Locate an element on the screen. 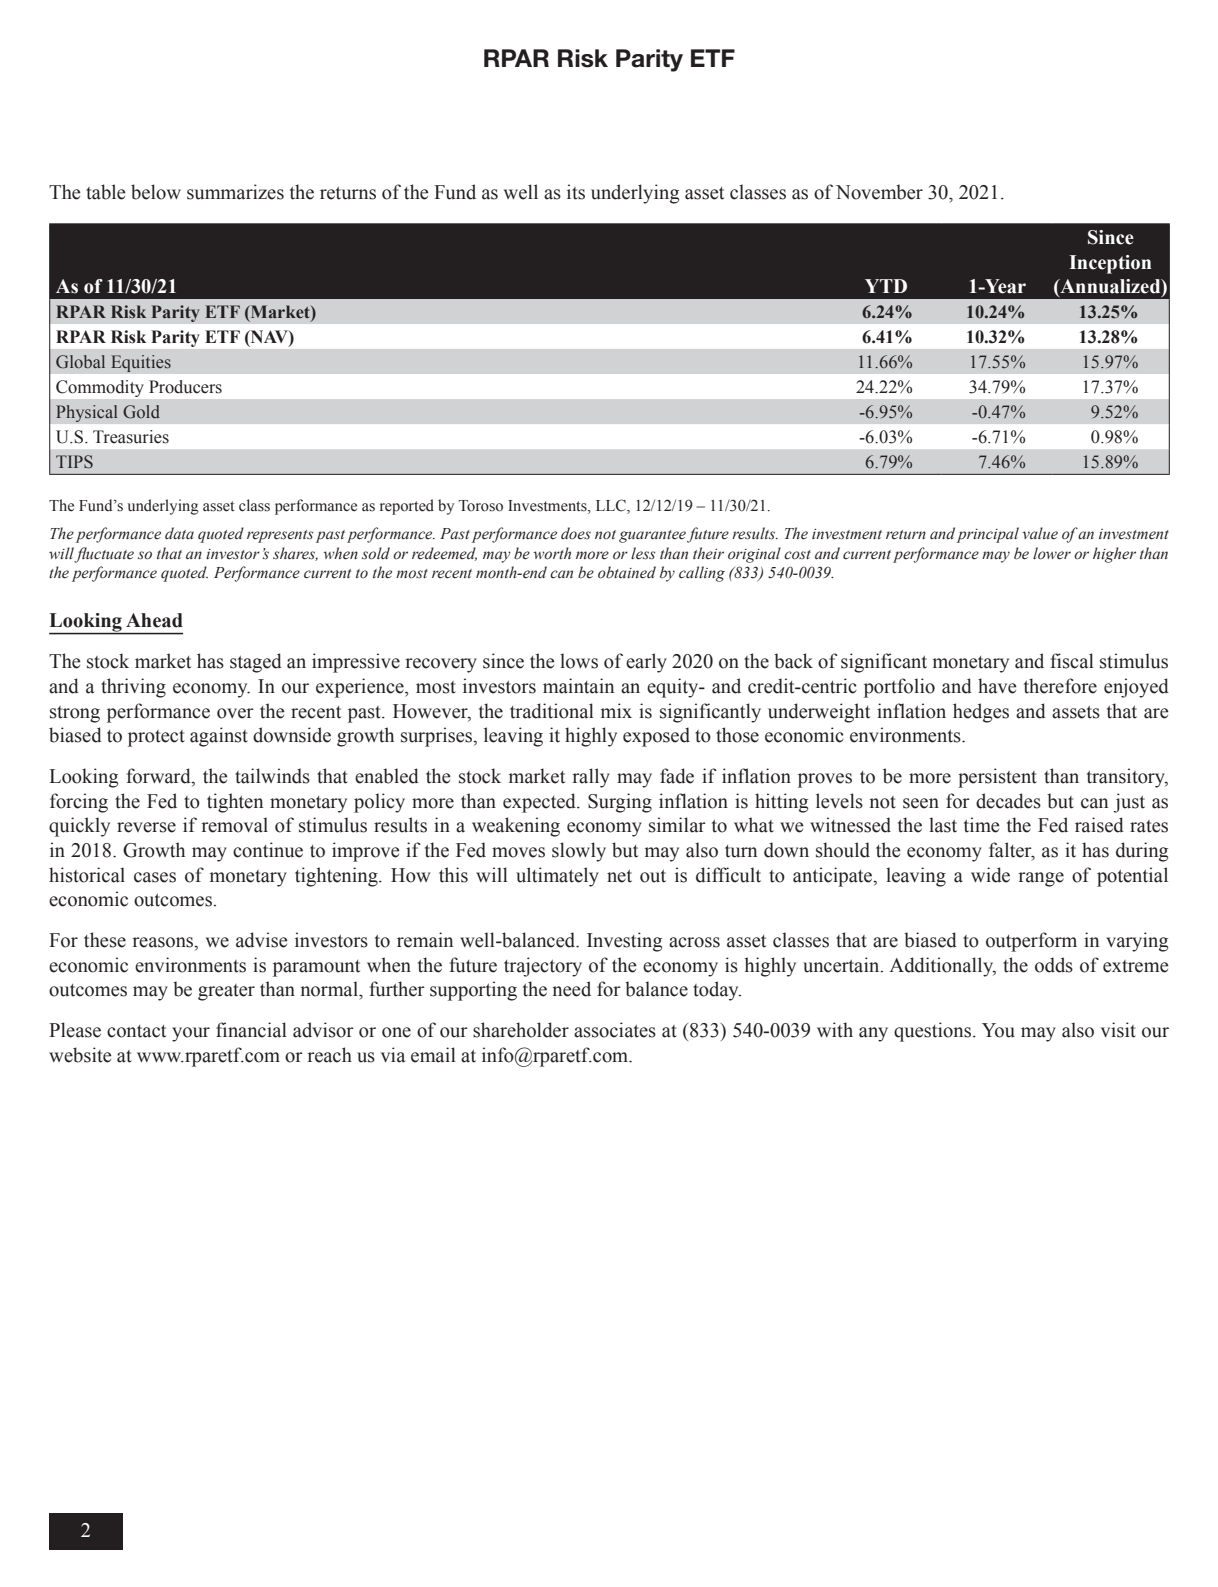 The image size is (1218, 1587). your is located at coordinates (191, 1034).
